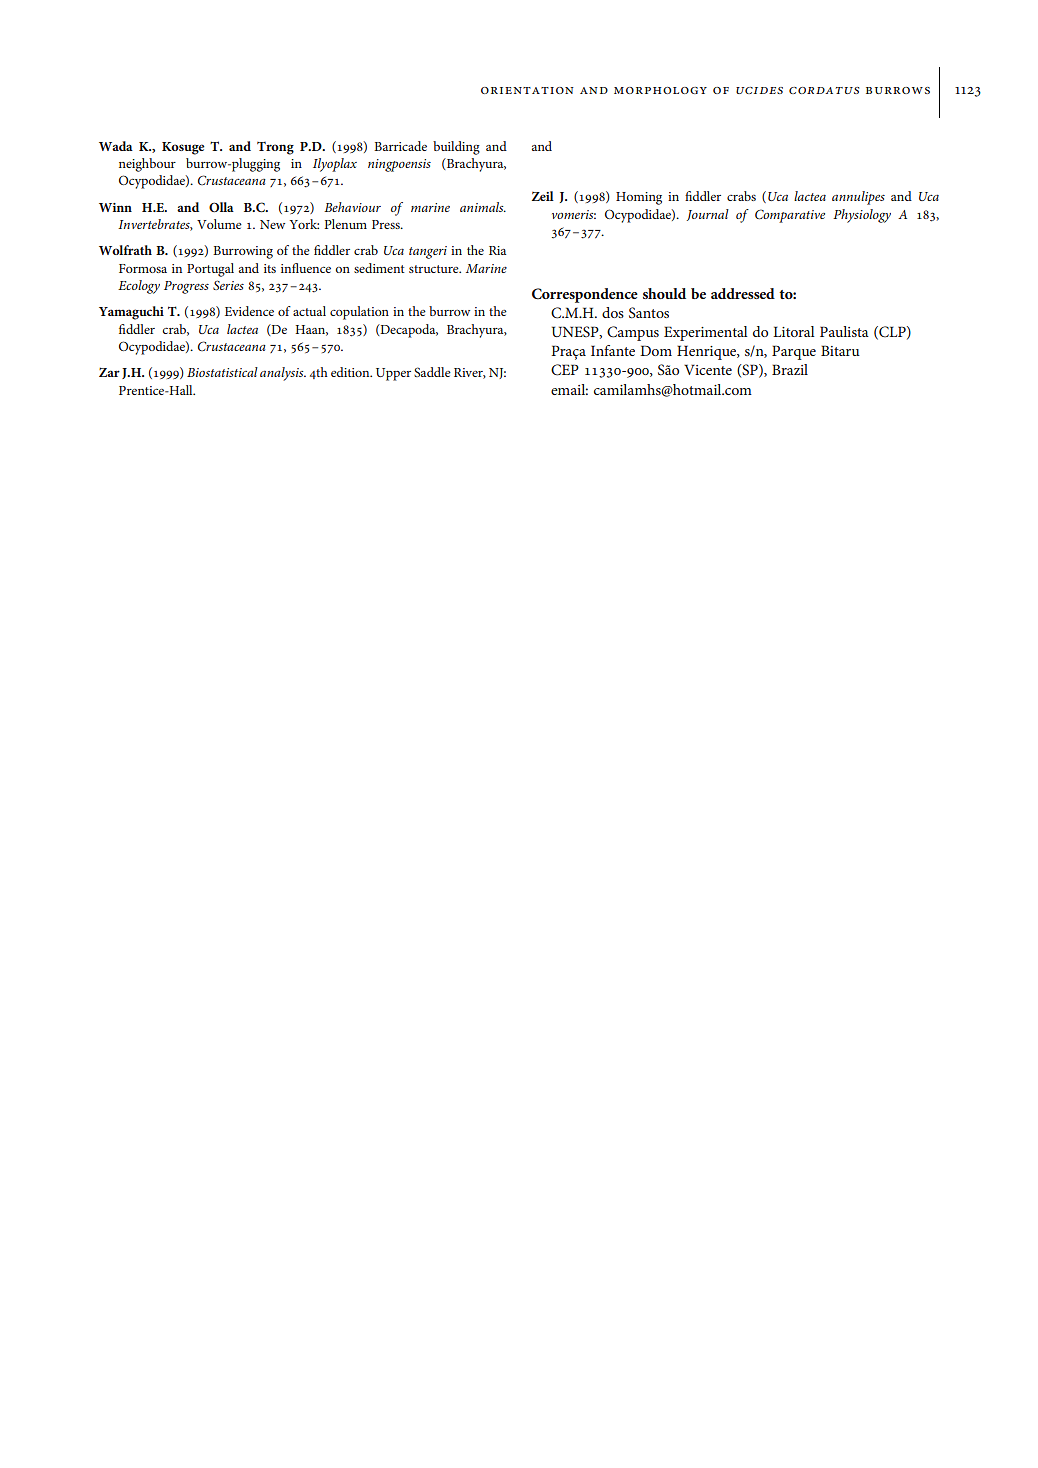  I want to click on morphology, so click(660, 90).
